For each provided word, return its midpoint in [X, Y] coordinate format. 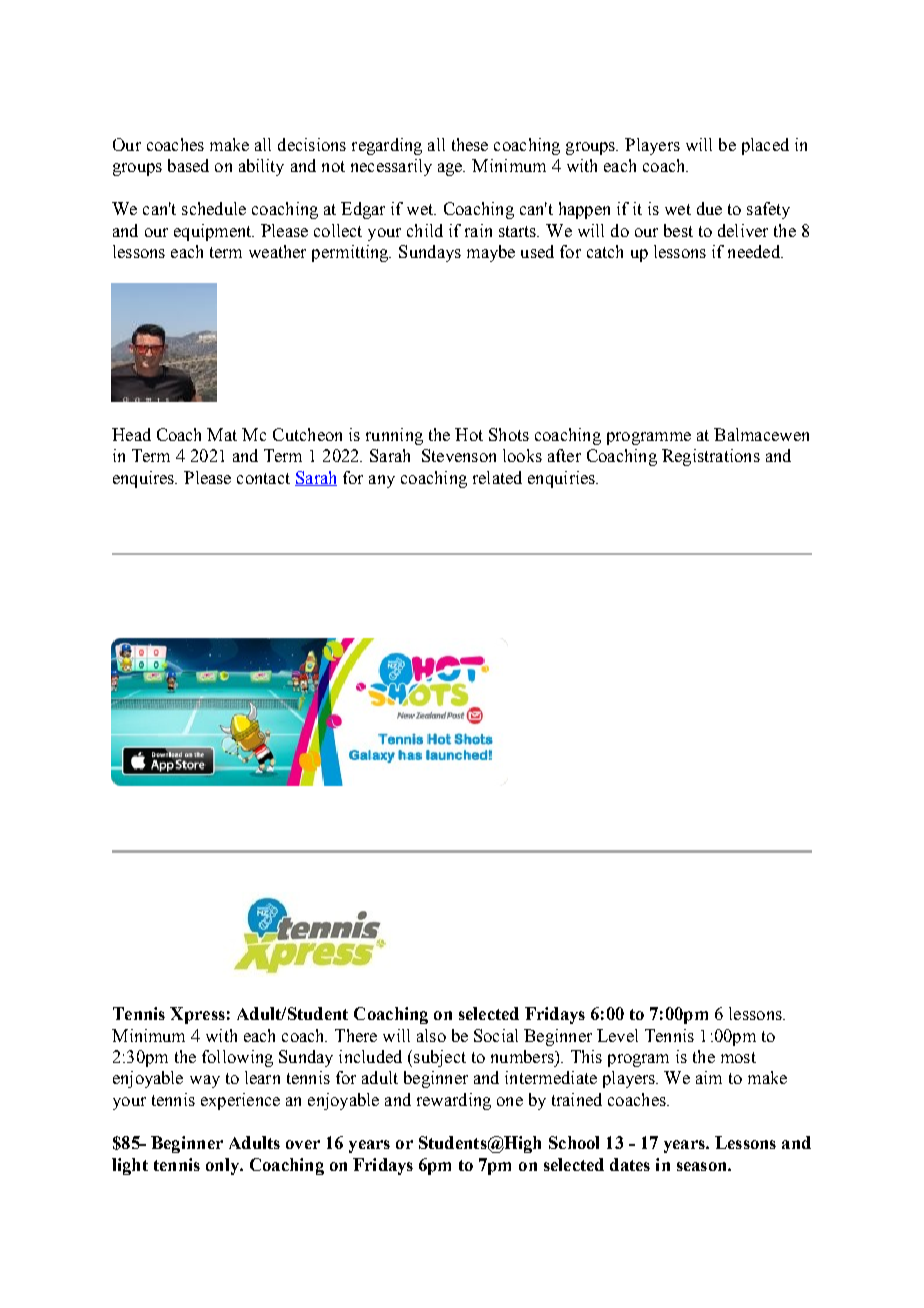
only [223, 1166]
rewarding [454, 1101]
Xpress [197, 1015]
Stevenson [459, 455]
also [431, 1035]
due [709, 208]
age [451, 169]
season [703, 1166]
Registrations [711, 457]
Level [617, 1035]
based [188, 165]
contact [263, 478]
